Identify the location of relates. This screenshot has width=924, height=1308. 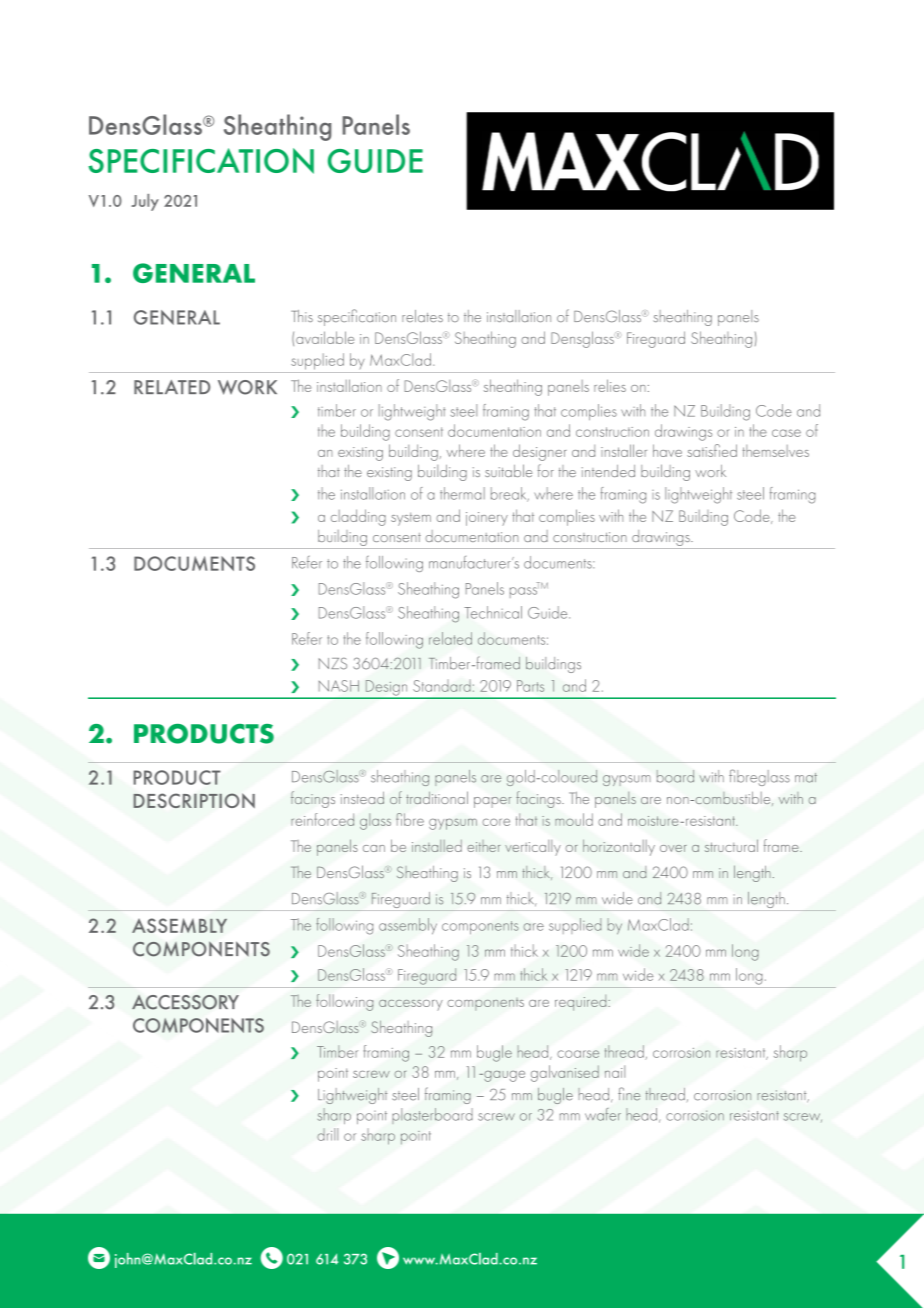
(422, 316).
